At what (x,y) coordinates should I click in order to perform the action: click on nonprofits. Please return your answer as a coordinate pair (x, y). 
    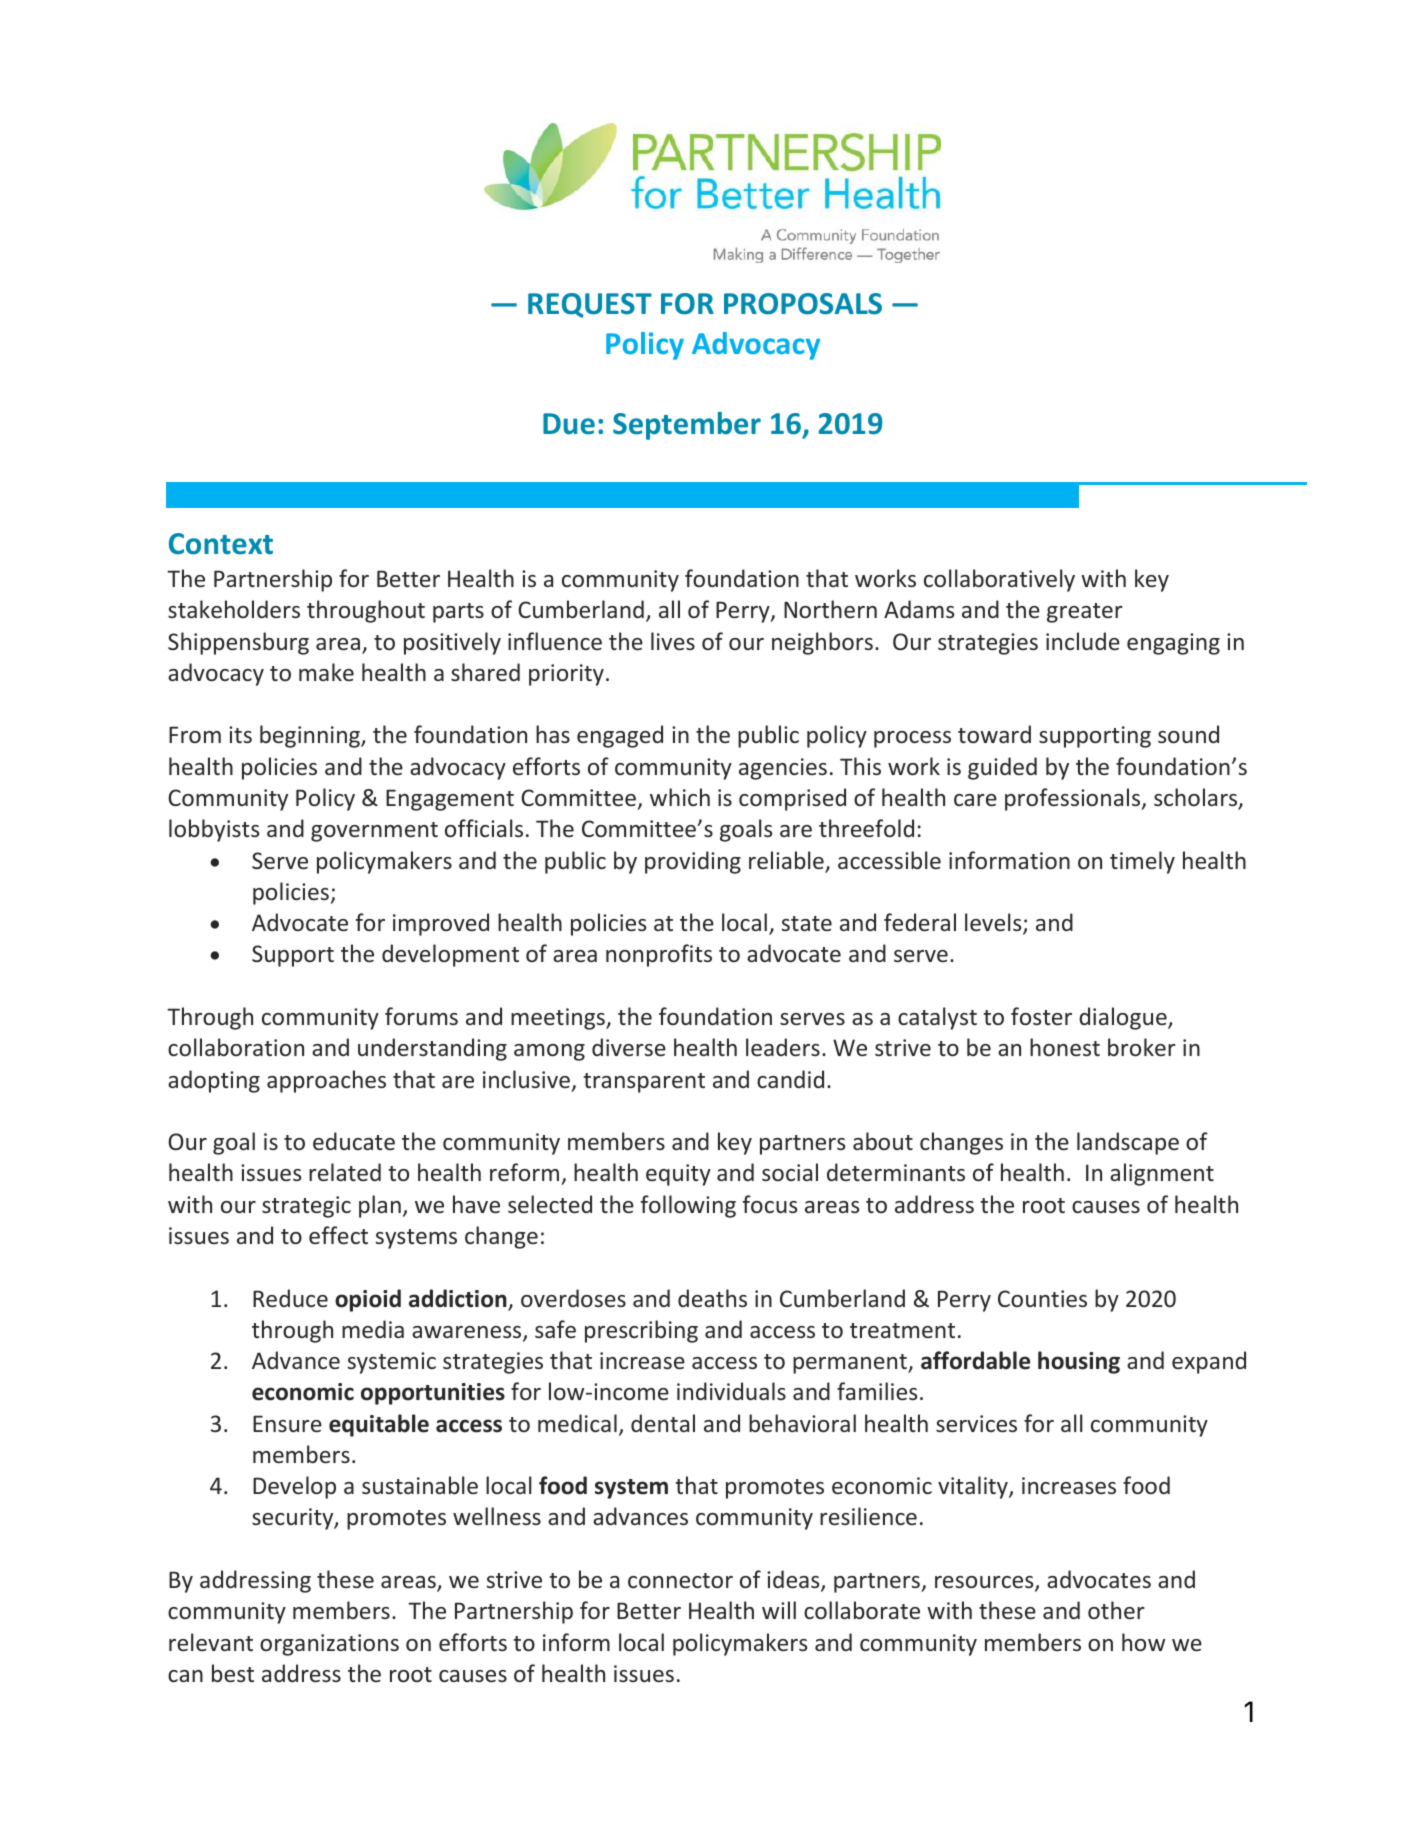
    Looking at the image, I should click on (659, 955).
